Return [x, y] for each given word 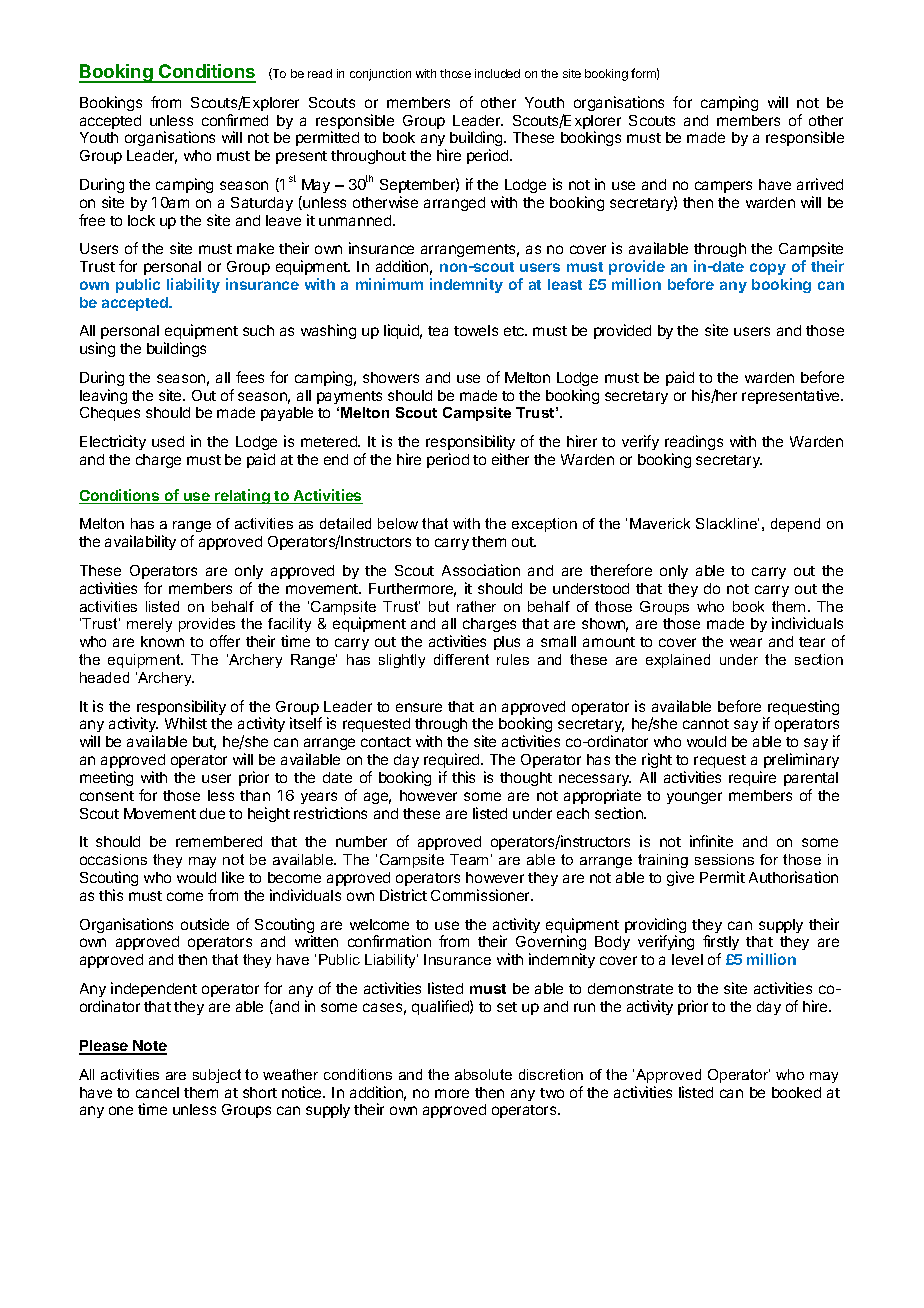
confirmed [235, 120]
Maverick [660, 523]
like [233, 877]
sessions [724, 859]
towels [476, 330]
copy [768, 269]
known [162, 641]
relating [242, 496]
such [258, 330]
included [497, 73]
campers [723, 187]
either [510, 459]
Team [469, 859]
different [461, 659]
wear [746, 642]
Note [149, 1047]
